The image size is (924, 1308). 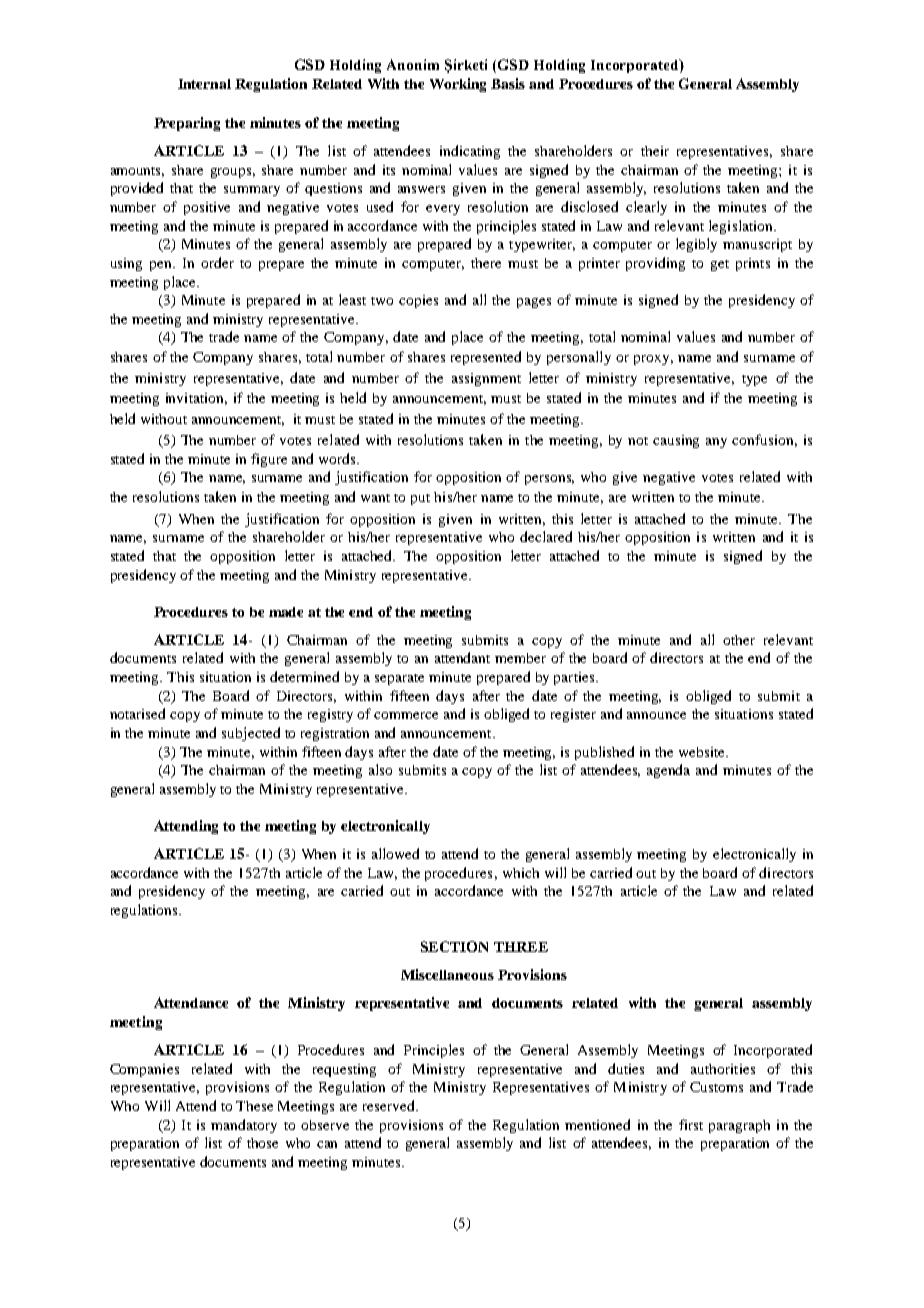 What do you see at coordinates (458, 85) in the screenshot?
I see `Working` at bounding box center [458, 85].
